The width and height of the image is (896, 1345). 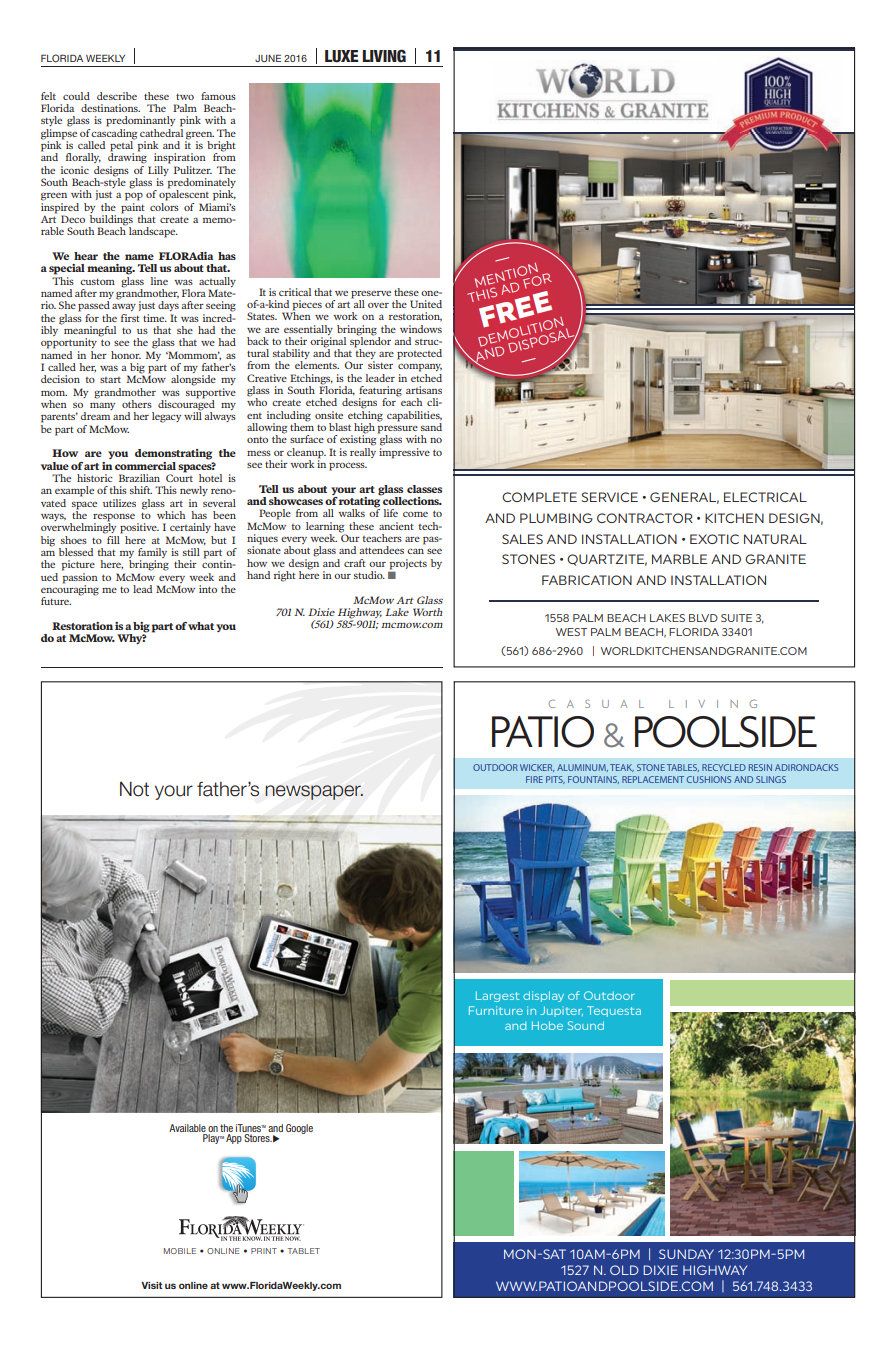 What do you see at coordinates (299, 1129) in the image?
I see `Google` at bounding box center [299, 1129].
